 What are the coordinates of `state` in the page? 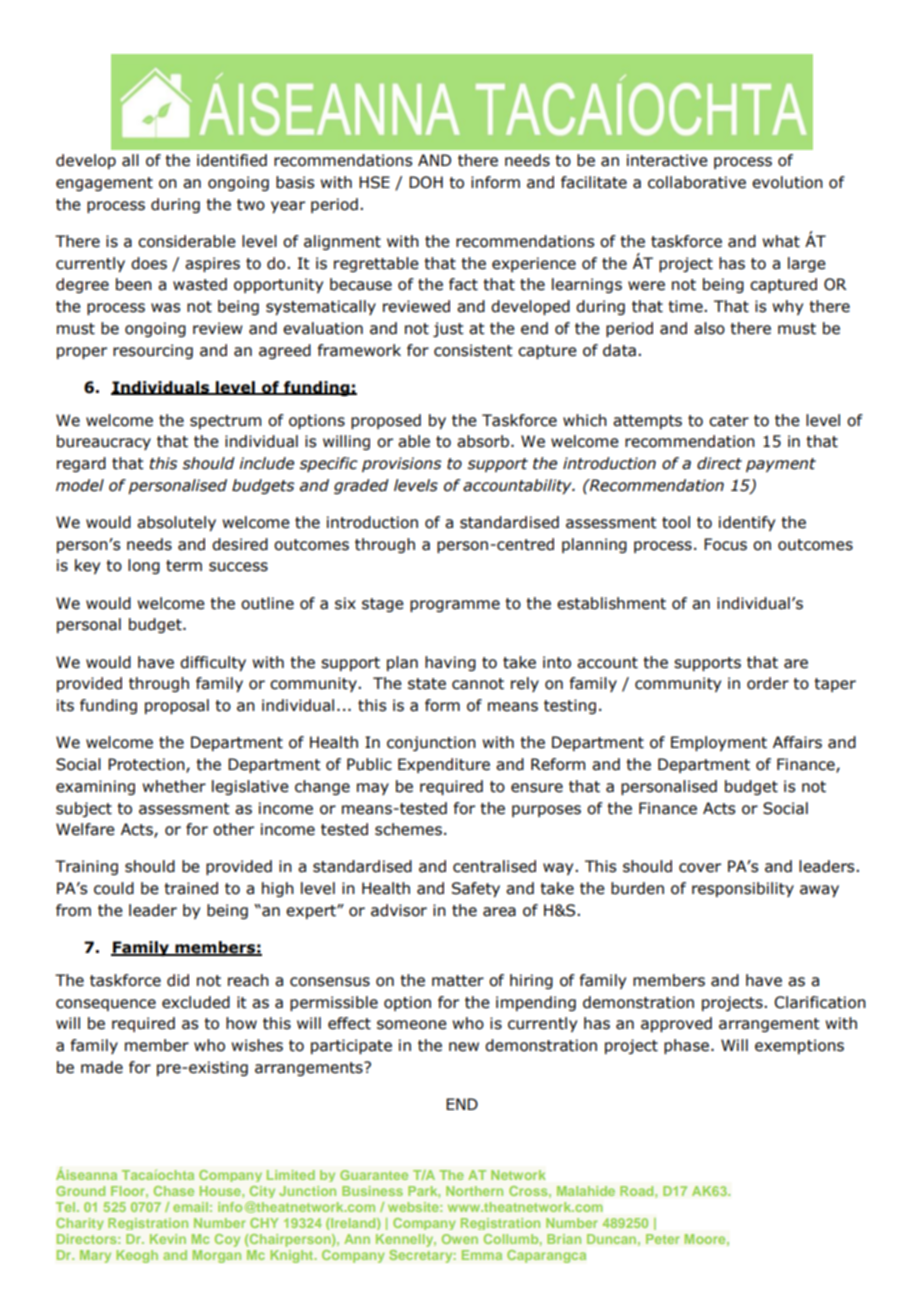 It's located at (427, 684).
